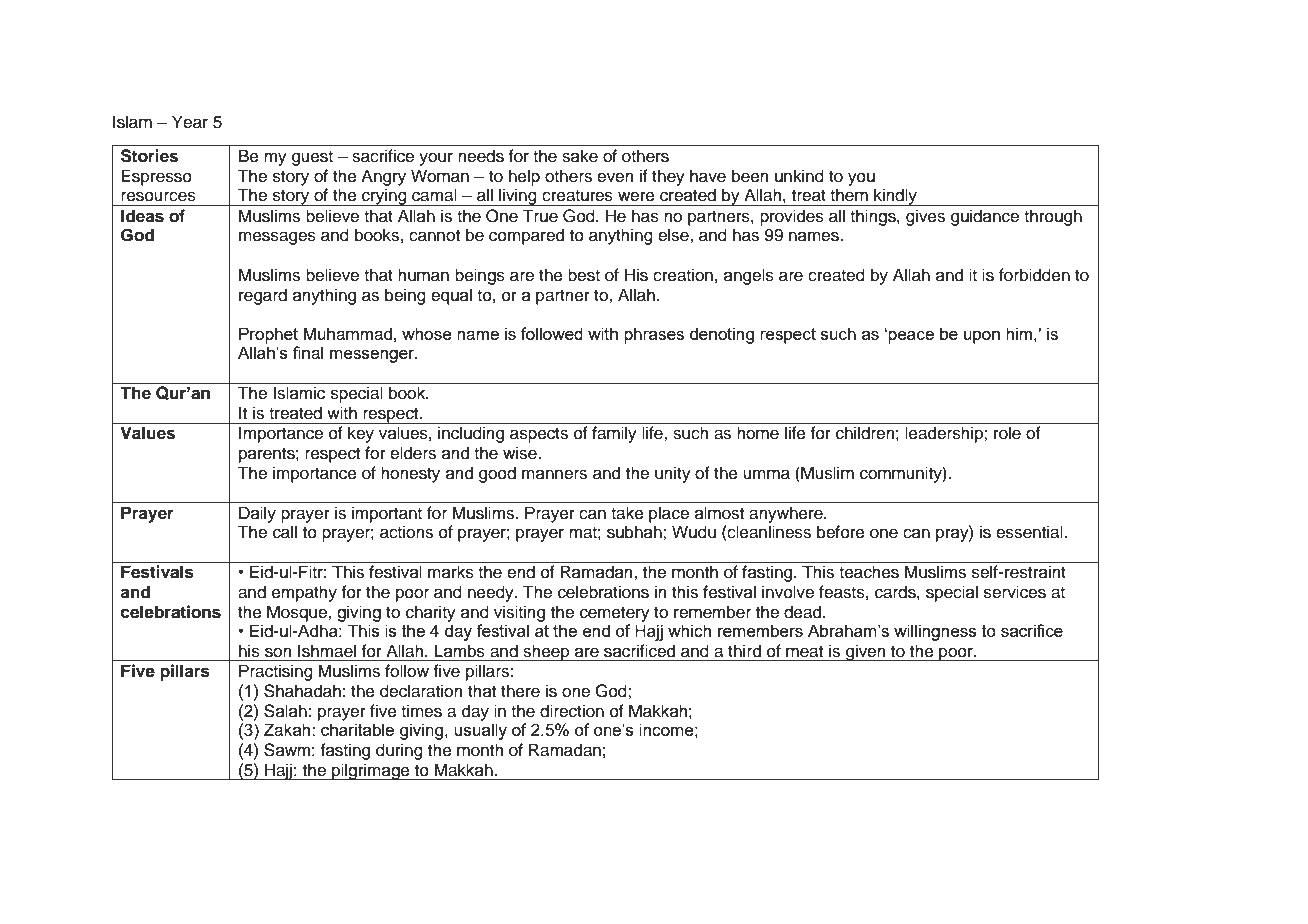  I want to click on elders, so click(413, 453).
